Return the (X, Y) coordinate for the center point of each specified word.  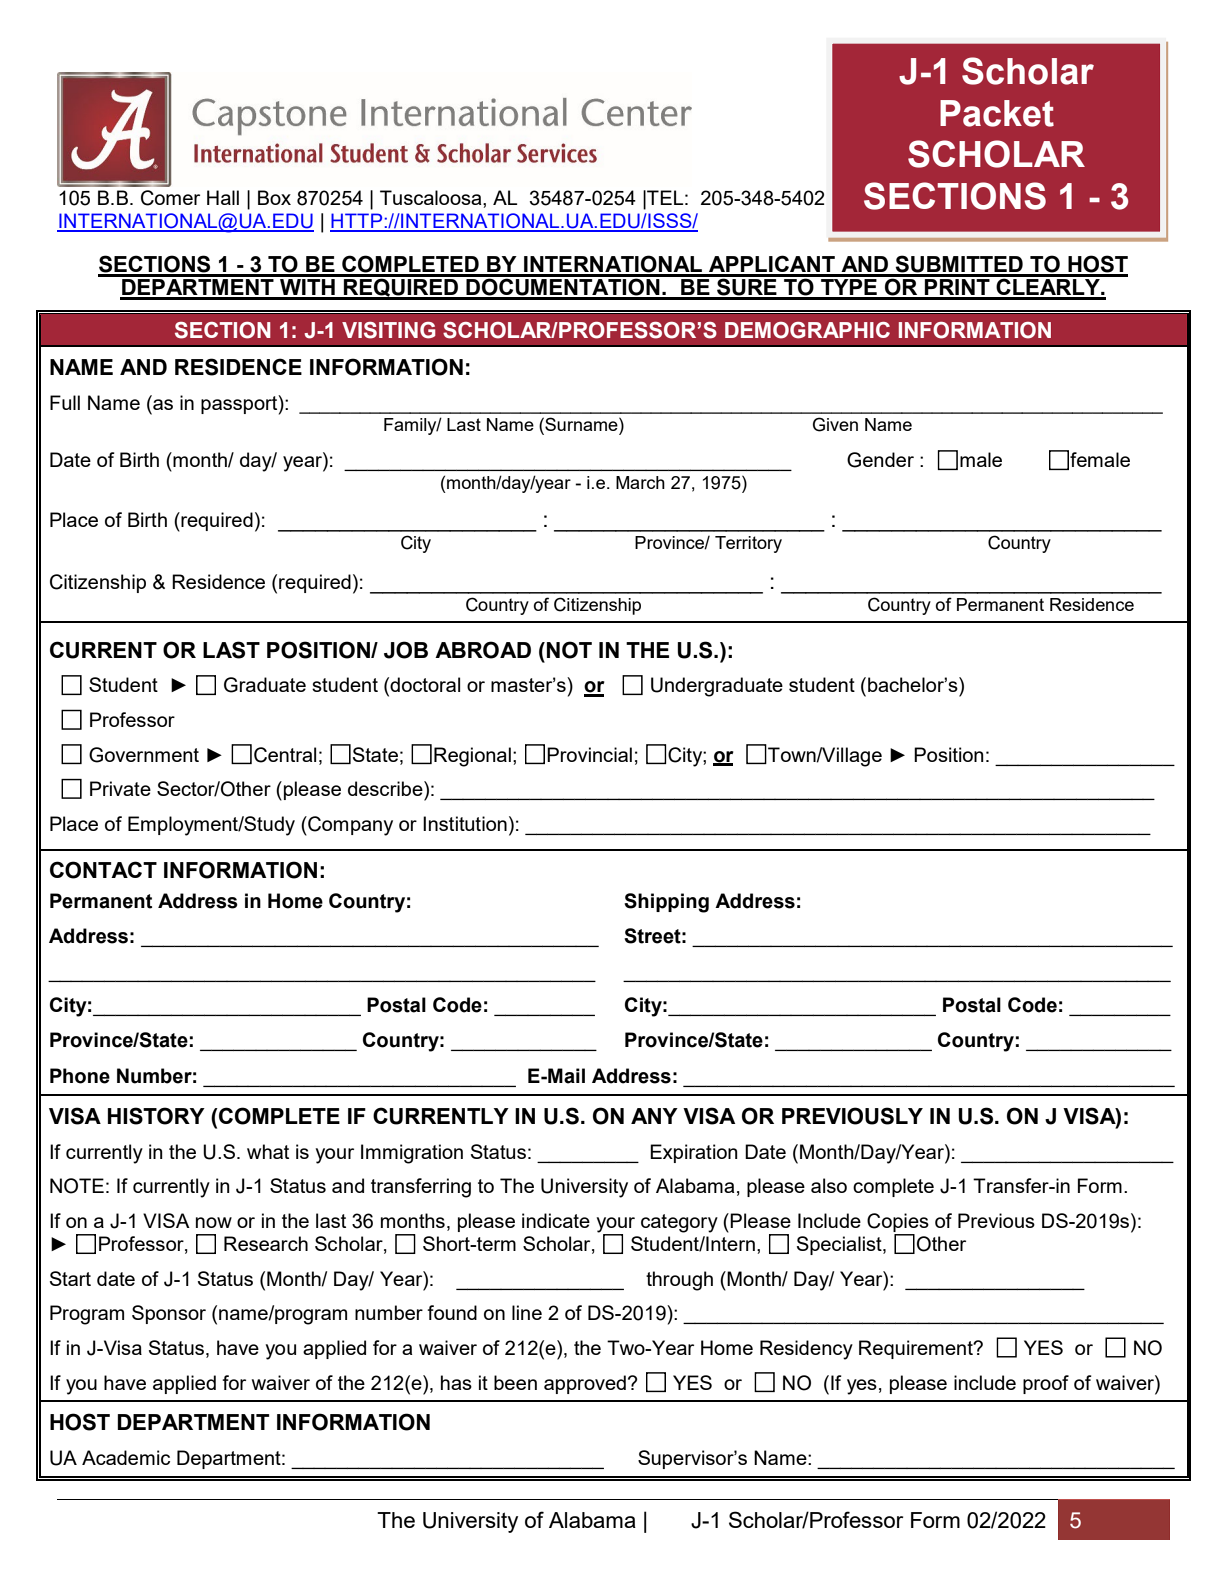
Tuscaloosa (432, 197)
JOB (406, 650)
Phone (80, 1076)
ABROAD (483, 650)
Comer (170, 198)
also (829, 1185)
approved (585, 1384)
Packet (997, 113)
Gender (880, 460)
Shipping (666, 903)
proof (1046, 1384)
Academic (126, 1457)
